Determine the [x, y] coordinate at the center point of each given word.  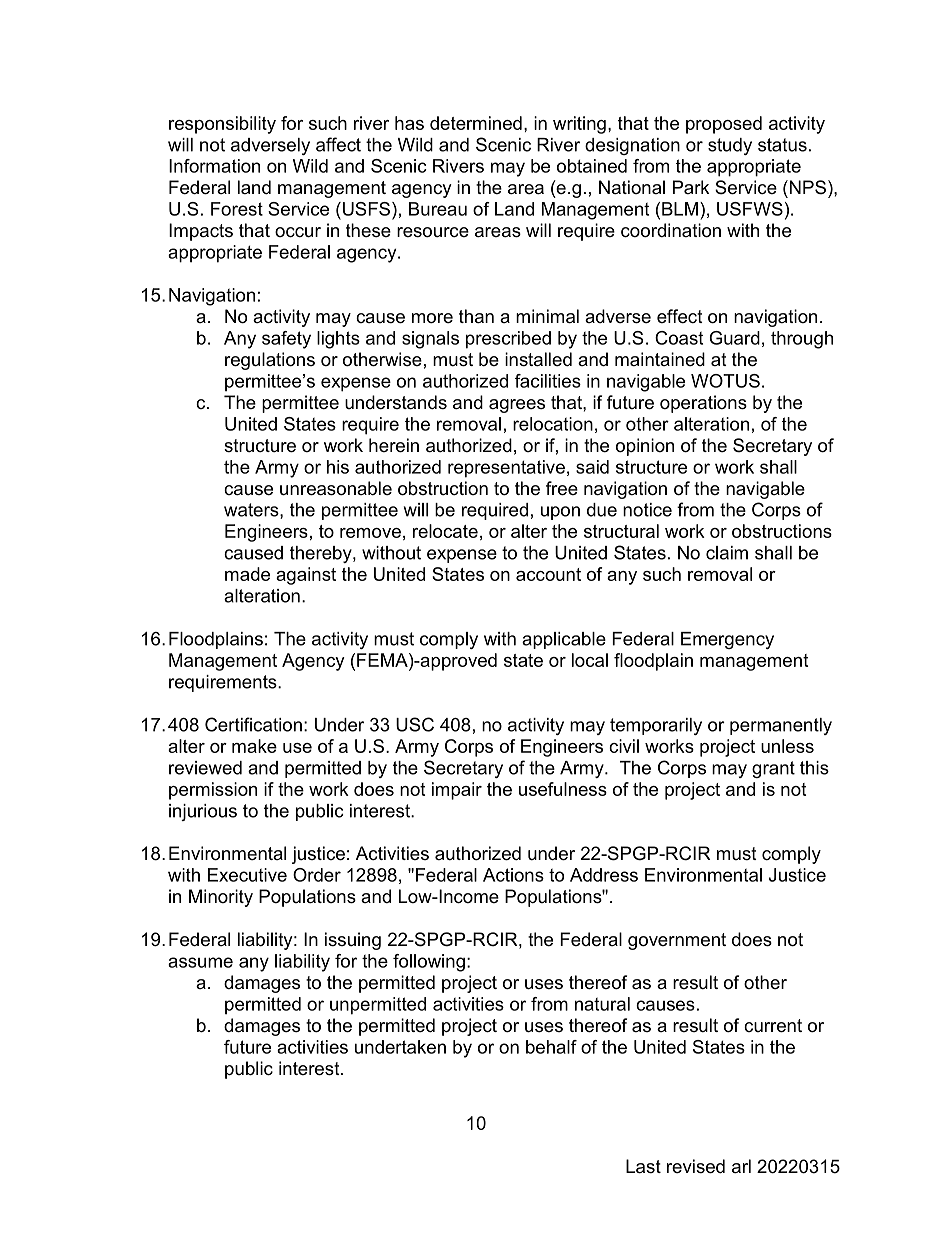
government [677, 941]
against [306, 576]
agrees [517, 406]
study [730, 146]
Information [214, 166]
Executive [247, 875]
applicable [564, 640]
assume [200, 962]
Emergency [727, 640]
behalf [551, 1047]
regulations [270, 361]
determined [476, 123]
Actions [513, 875]
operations [703, 404]
